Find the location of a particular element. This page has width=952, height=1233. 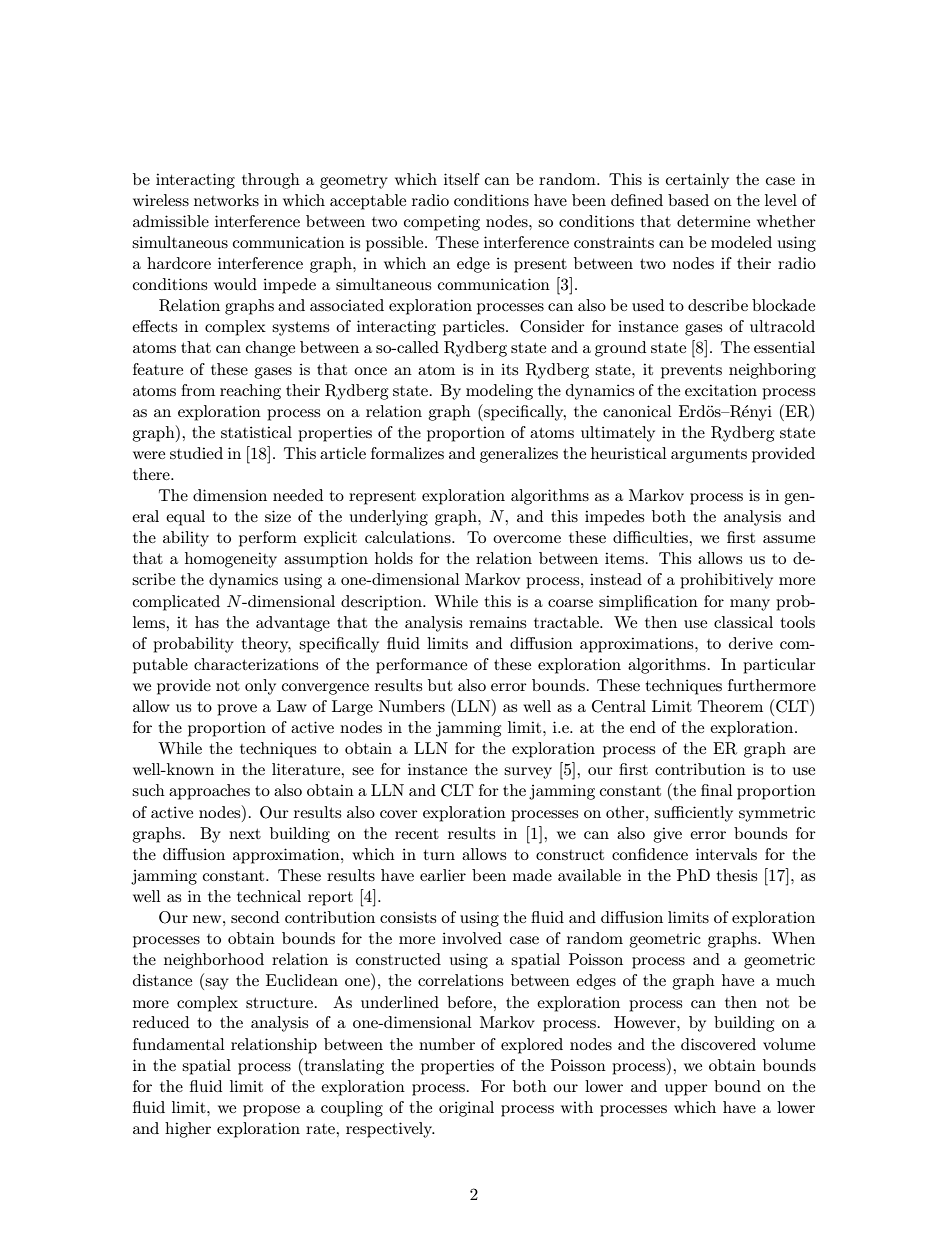

original is located at coordinates (466, 1109).
